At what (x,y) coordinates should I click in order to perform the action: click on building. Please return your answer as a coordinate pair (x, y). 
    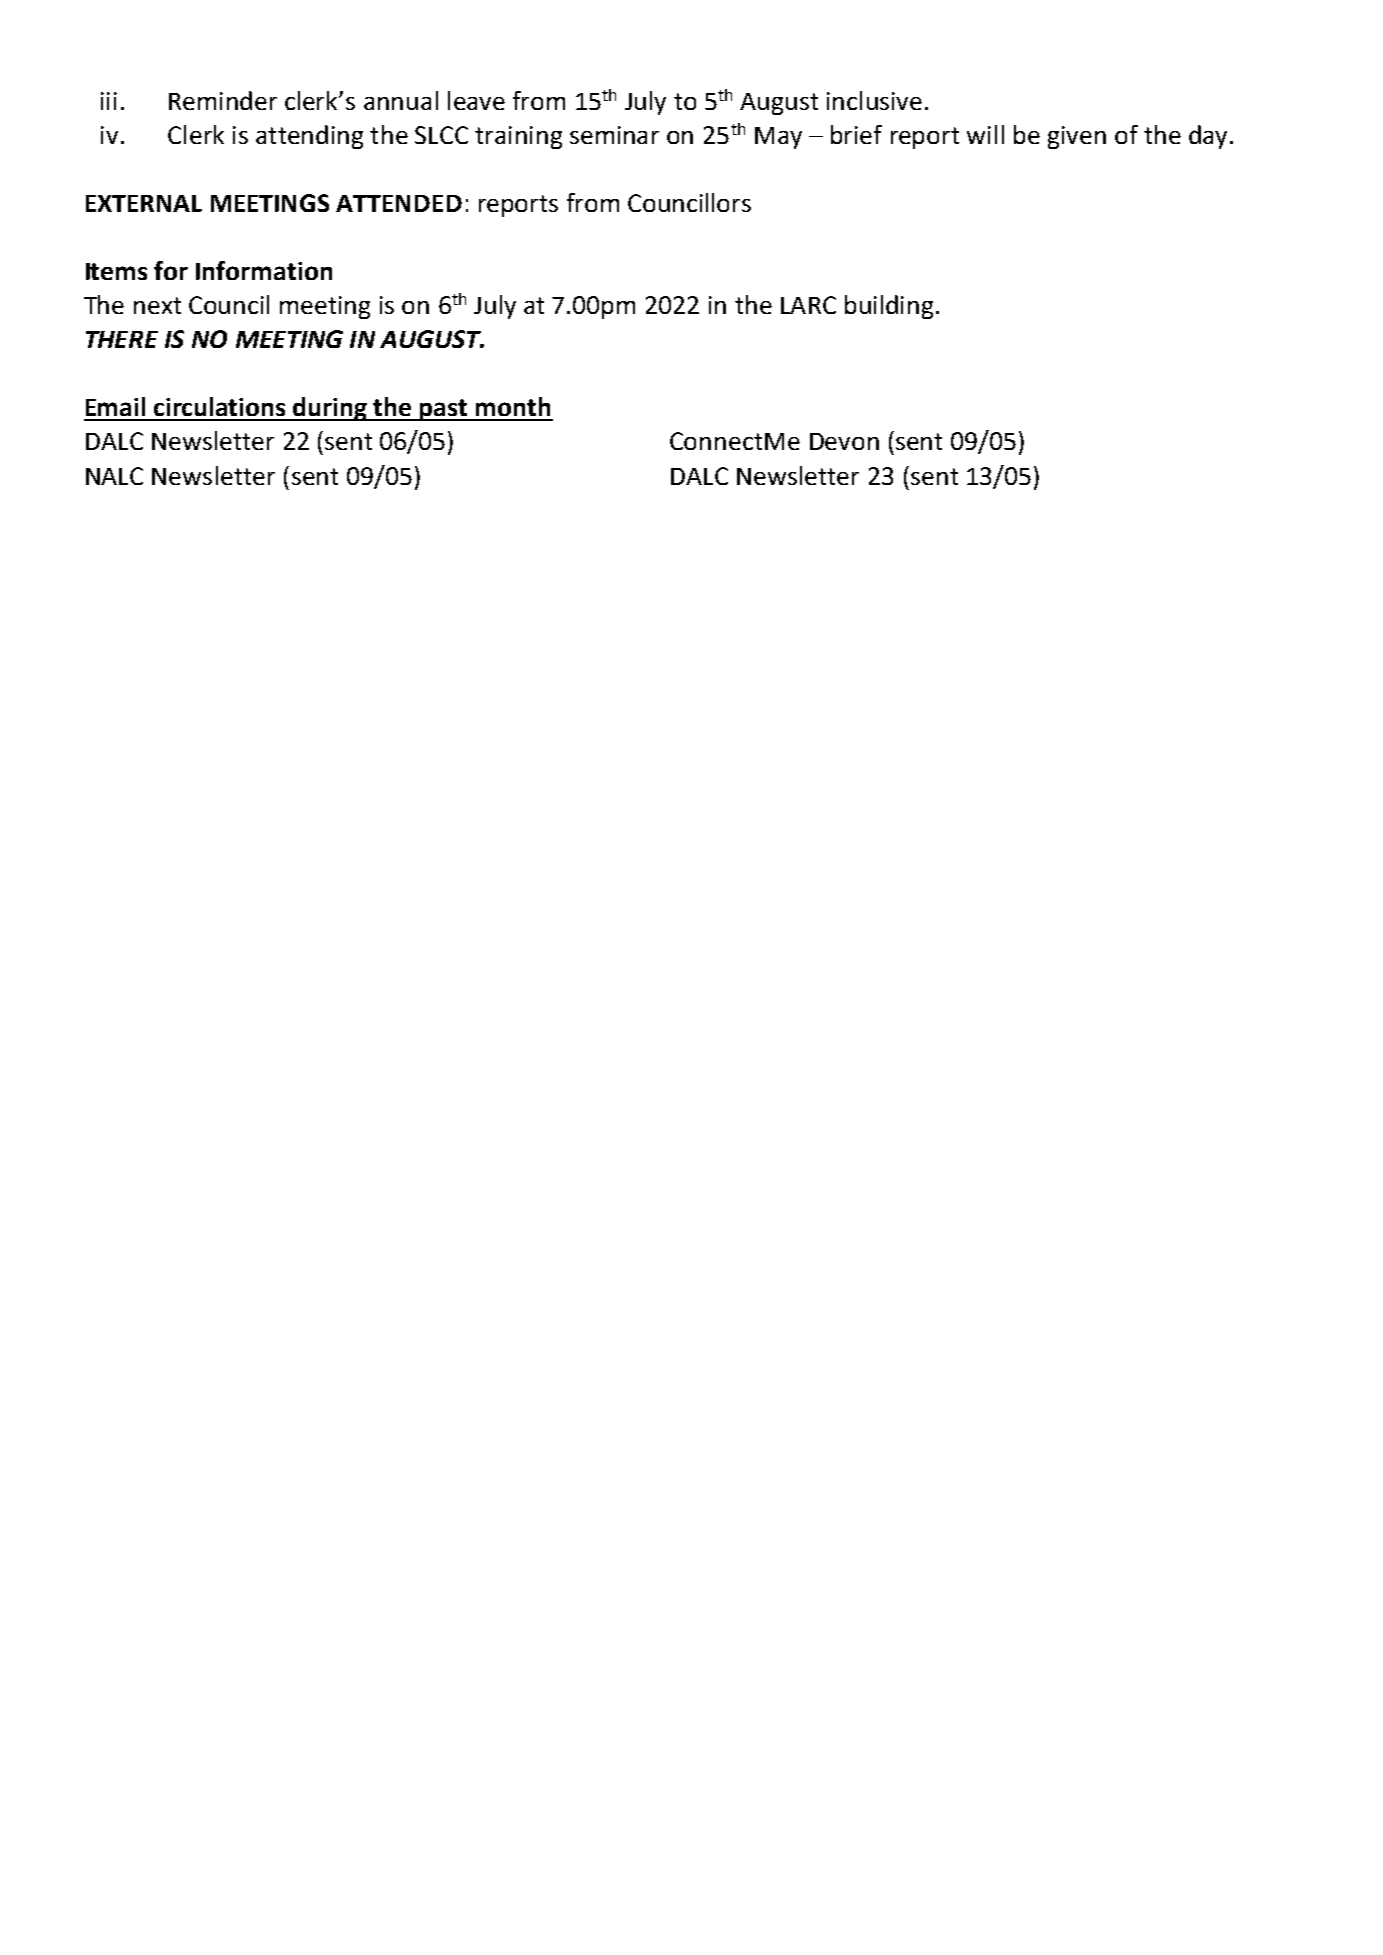
    Looking at the image, I should click on (889, 307).
